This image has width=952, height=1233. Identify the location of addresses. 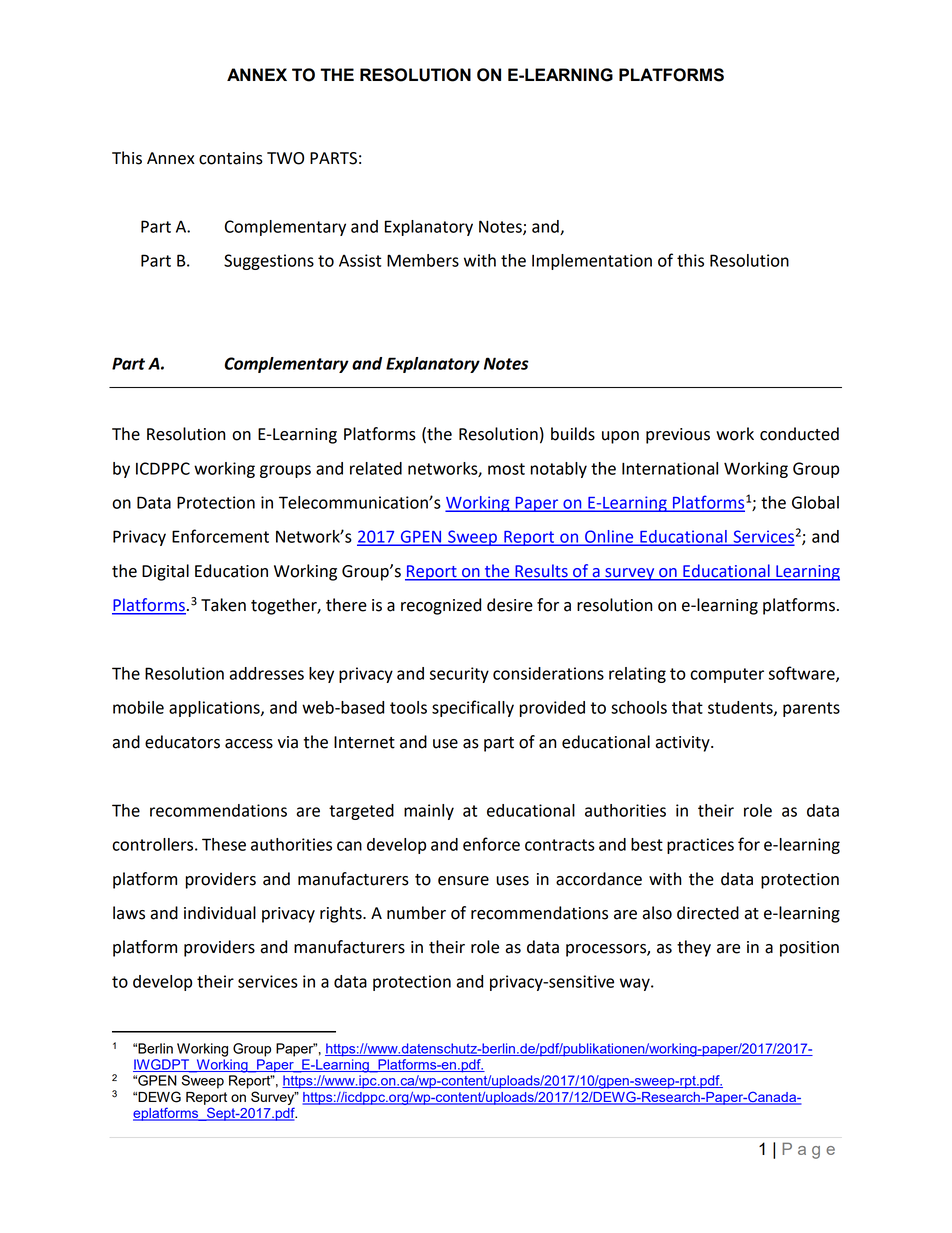
(267, 673).
